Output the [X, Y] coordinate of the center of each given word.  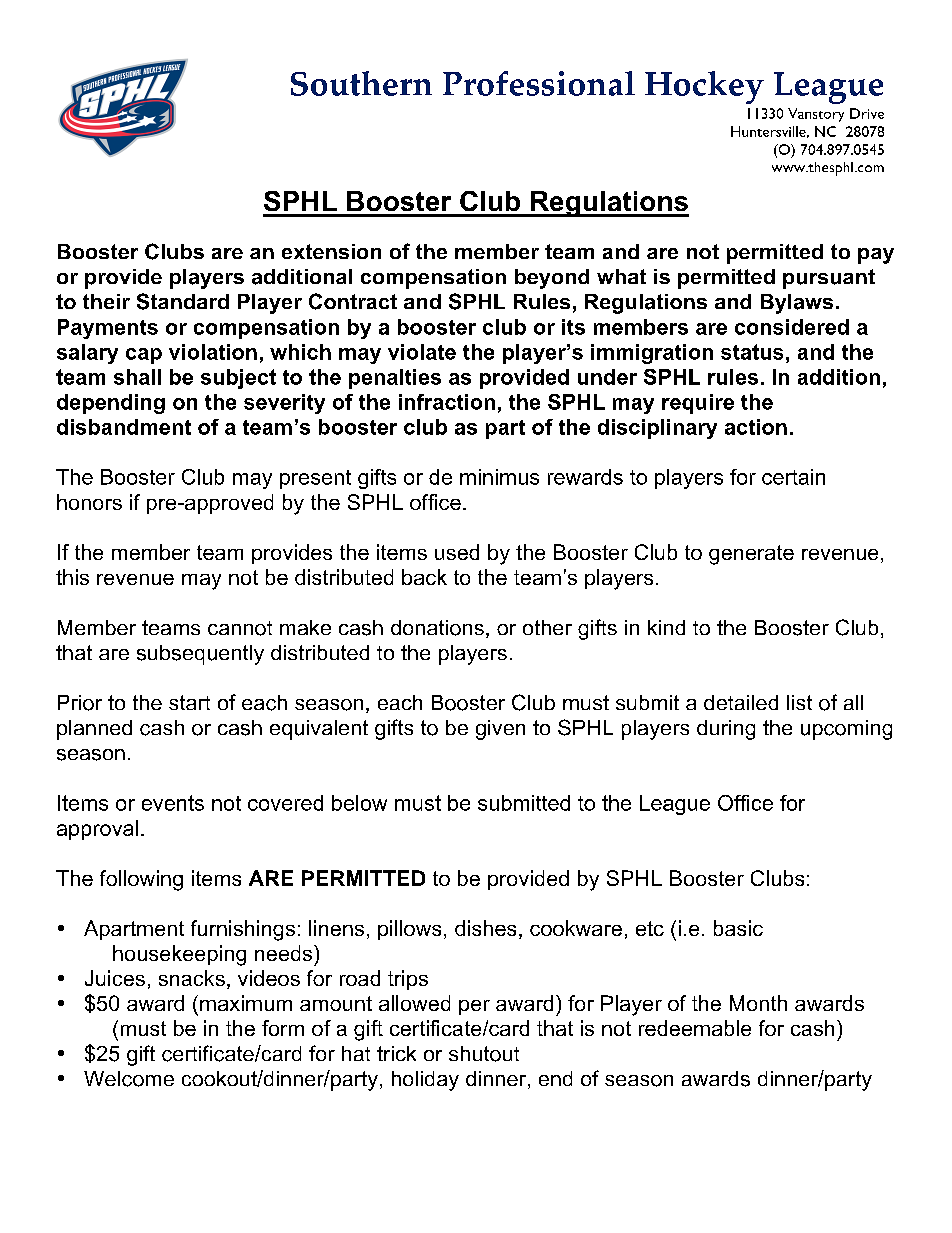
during [726, 730]
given [500, 730]
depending [111, 404]
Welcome [129, 1079]
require [698, 404]
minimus [499, 477]
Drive [867, 113]
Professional [539, 83]
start [189, 702]
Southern [361, 83]
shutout [484, 1054]
